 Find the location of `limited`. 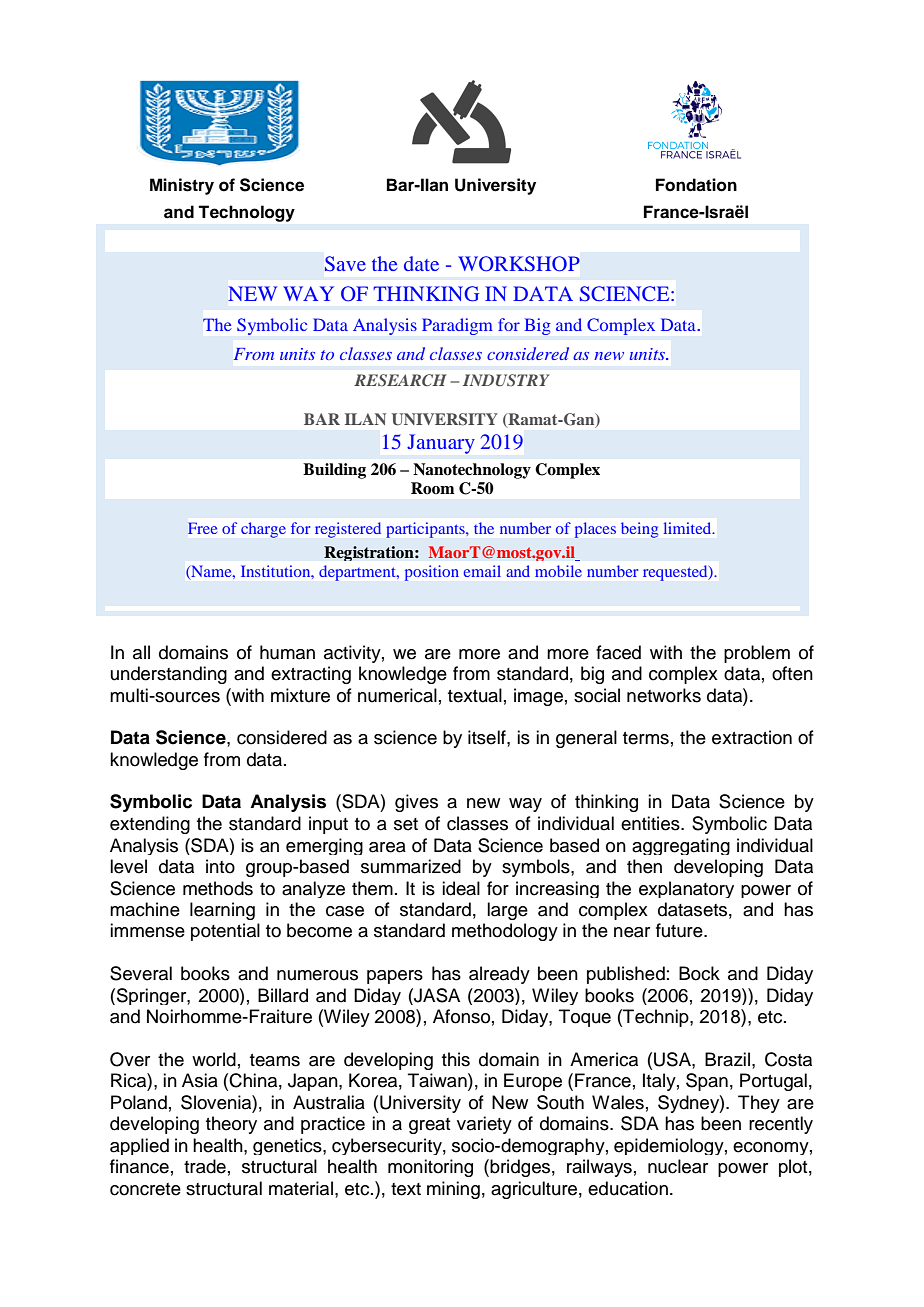

limited is located at coordinates (689, 528).
